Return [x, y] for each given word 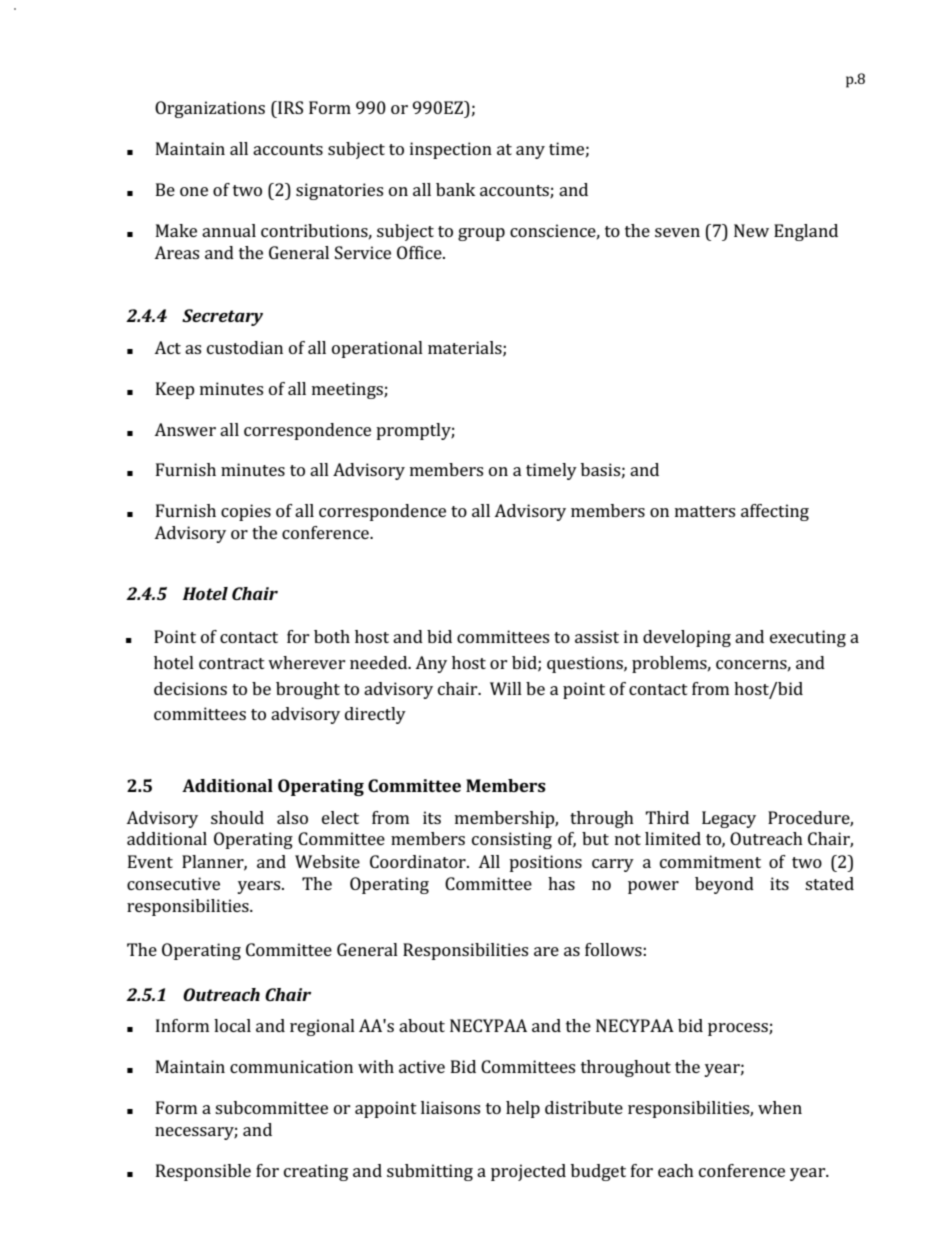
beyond [724, 885]
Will [506, 688]
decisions [190, 688]
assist [597, 636]
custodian [245, 347]
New [751, 230]
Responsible [203, 1172]
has [561, 883]
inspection [451, 150]
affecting [775, 512]
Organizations [210, 109]
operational [377, 349]
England [806, 232]
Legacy [729, 819]
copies [246, 512]
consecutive [173, 883]
